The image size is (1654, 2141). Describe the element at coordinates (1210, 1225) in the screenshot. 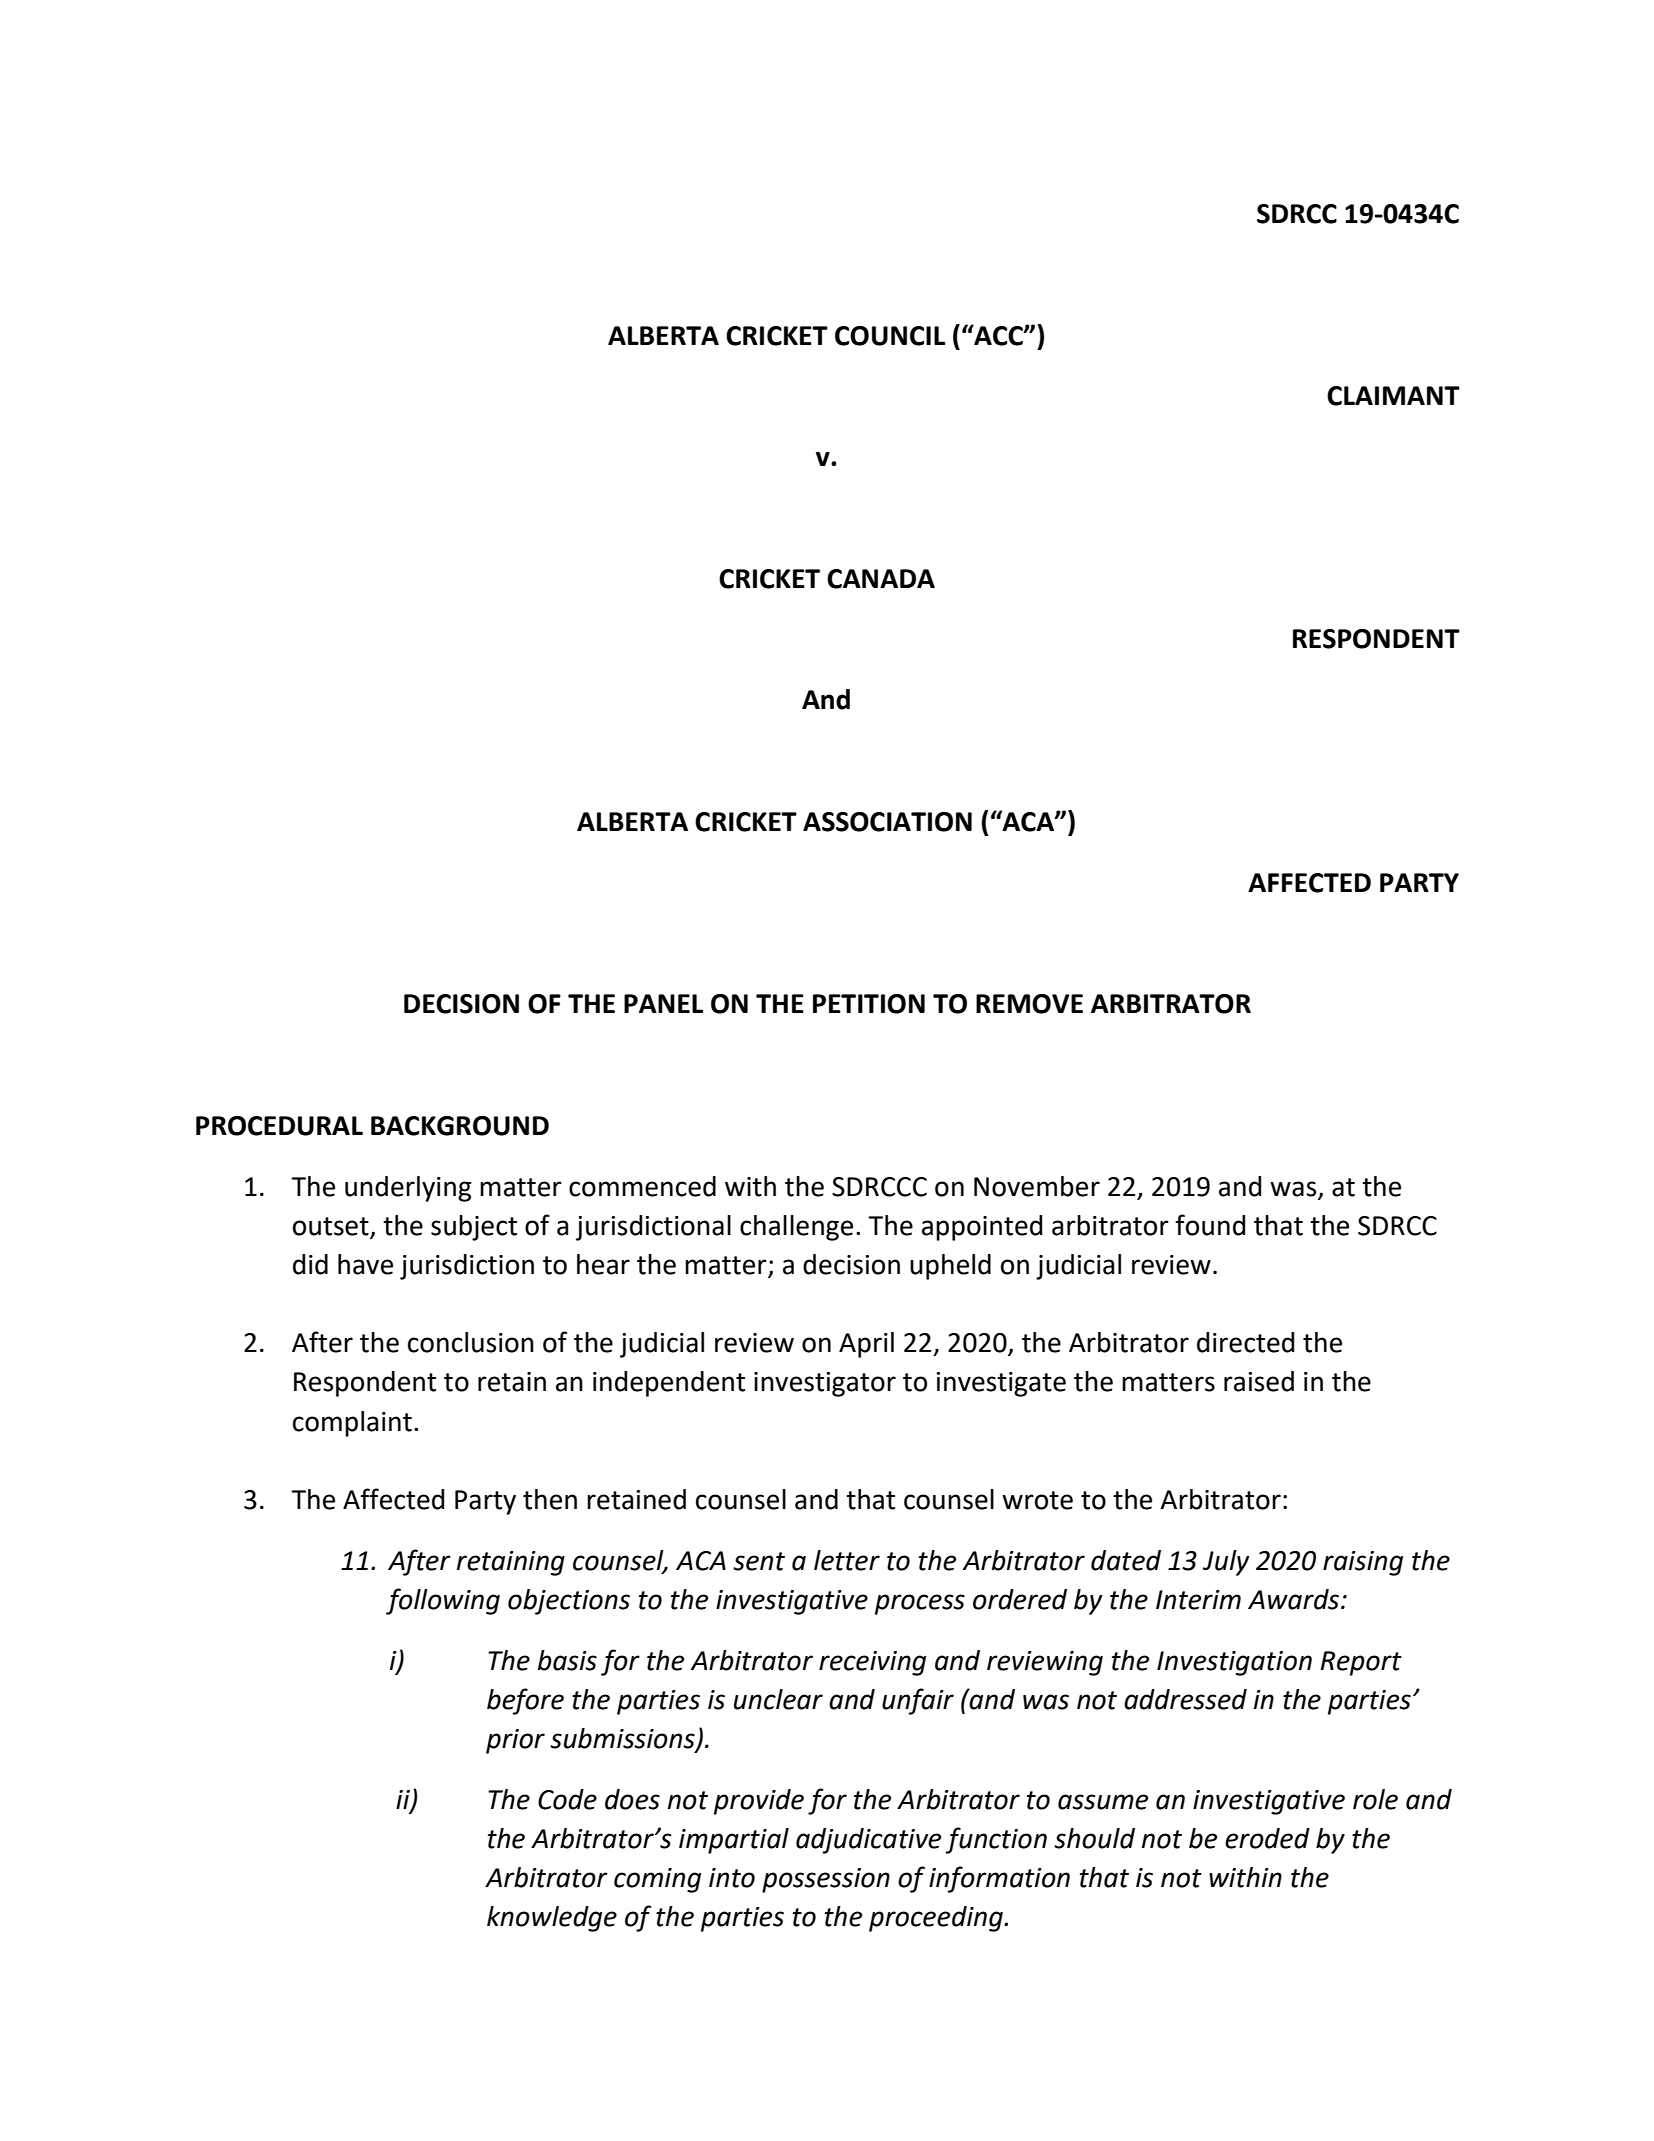

I see `found` at that location.
